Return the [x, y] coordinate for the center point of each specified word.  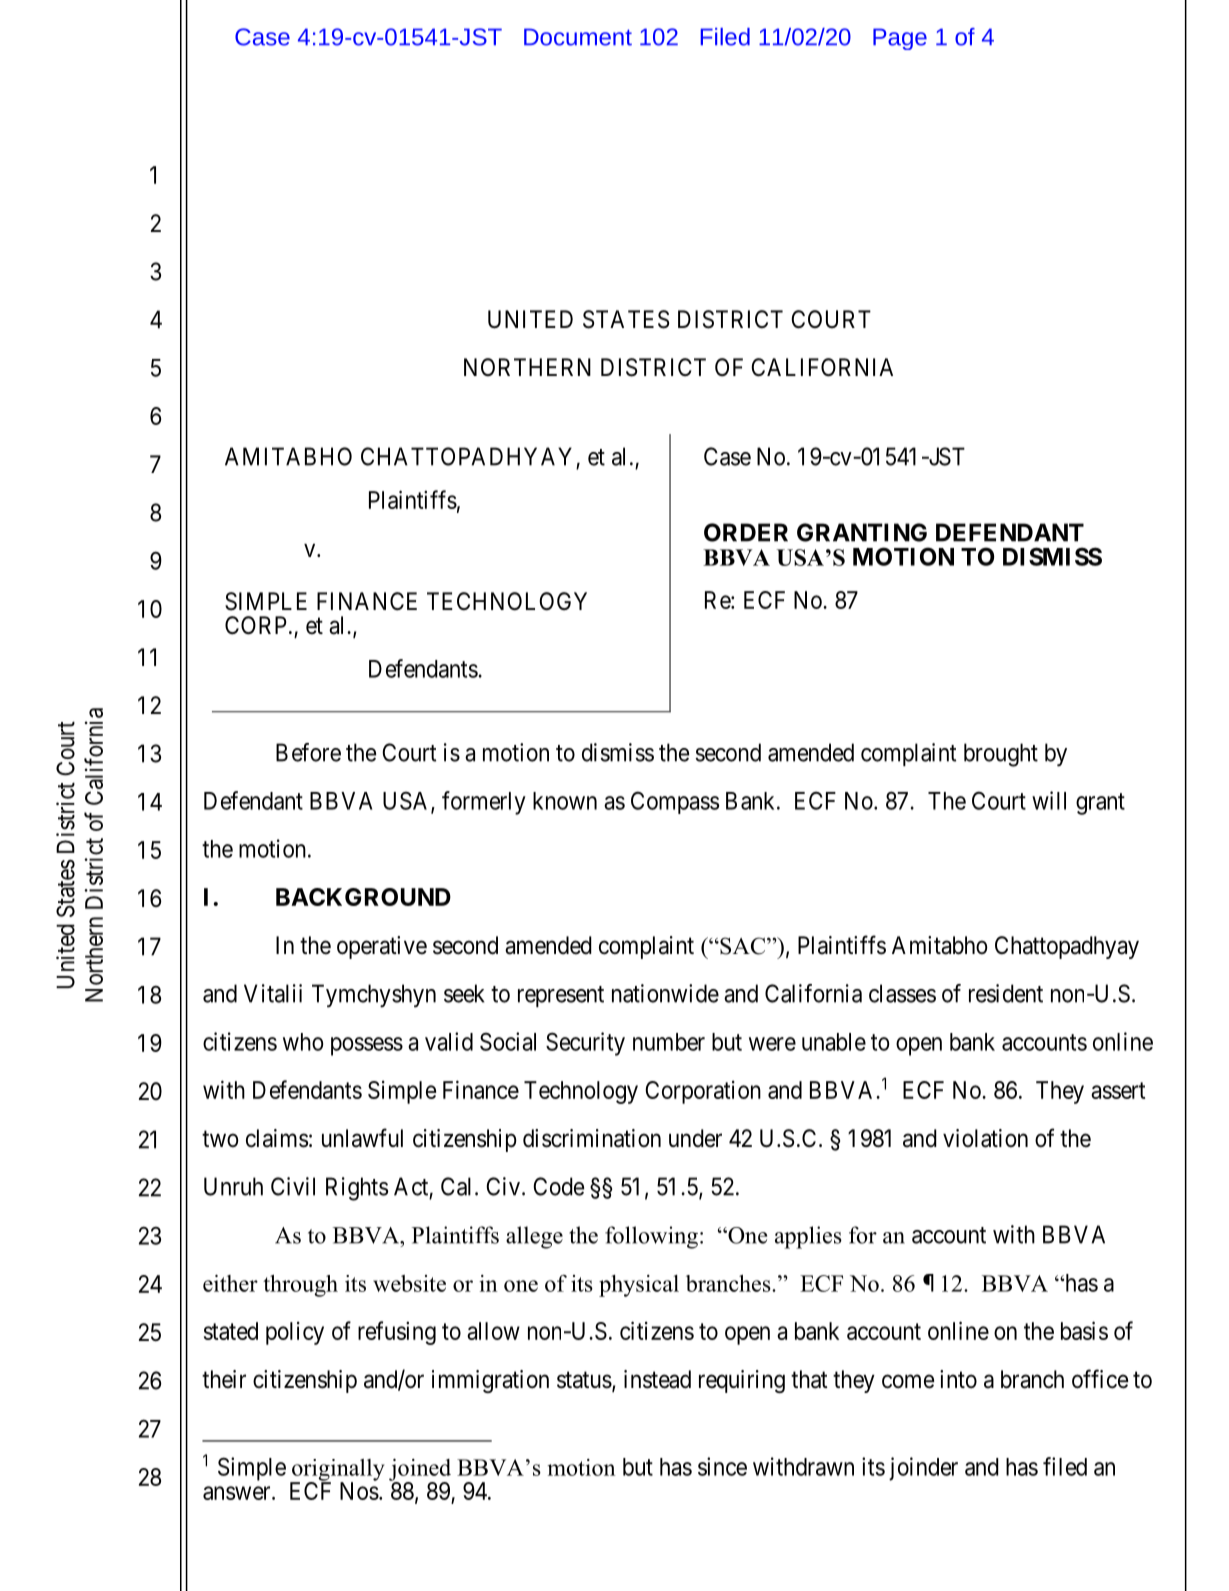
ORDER [746, 532]
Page [900, 39]
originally [337, 1471]
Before [308, 752]
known [565, 801]
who [303, 1042]
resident [1006, 993]
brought [1001, 755]
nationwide [665, 993]
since [722, 1466]
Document [578, 37]
